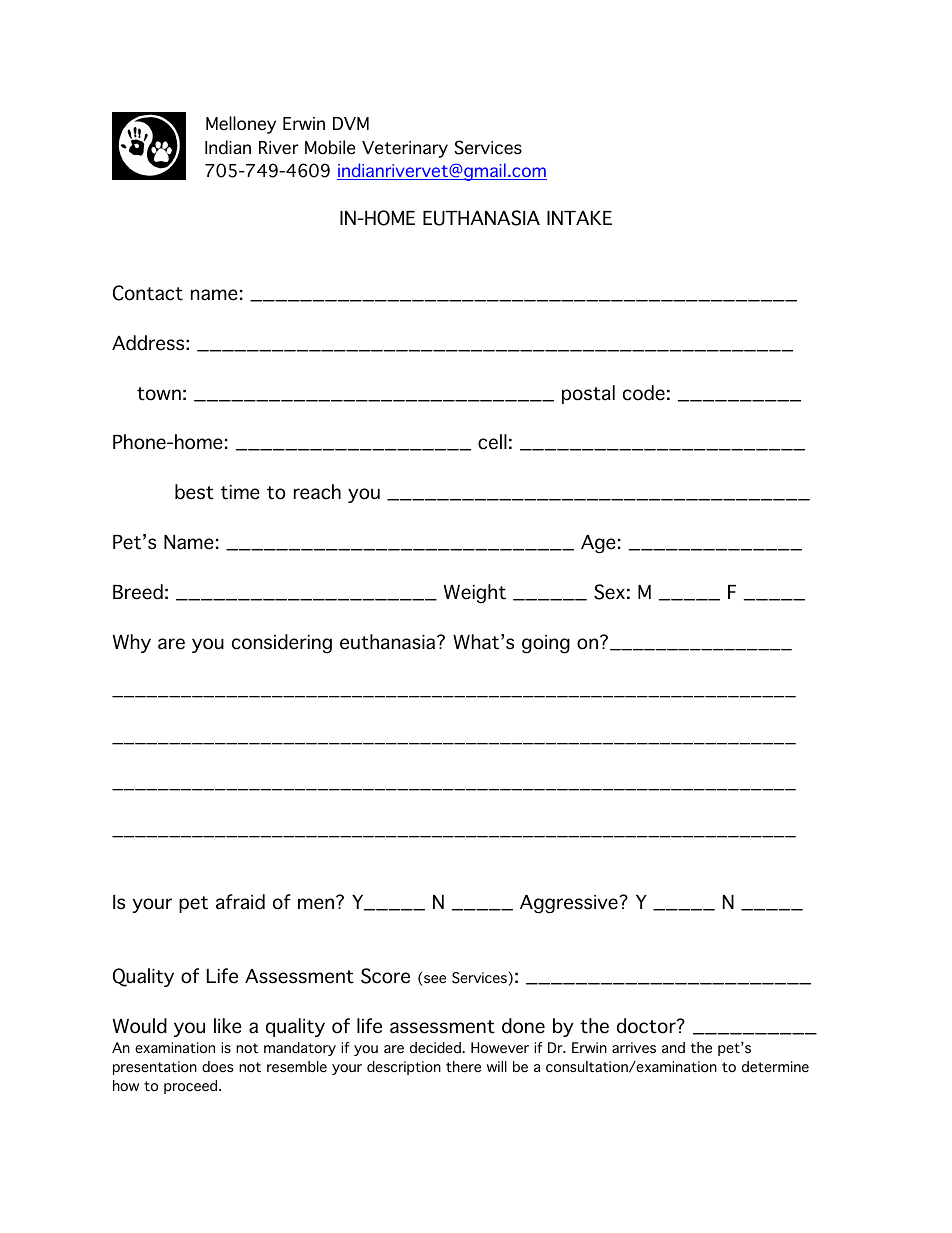 The height and width of the document is (1233, 952). Describe the element at coordinates (492, 442) in the document. I see `cell` at that location.
